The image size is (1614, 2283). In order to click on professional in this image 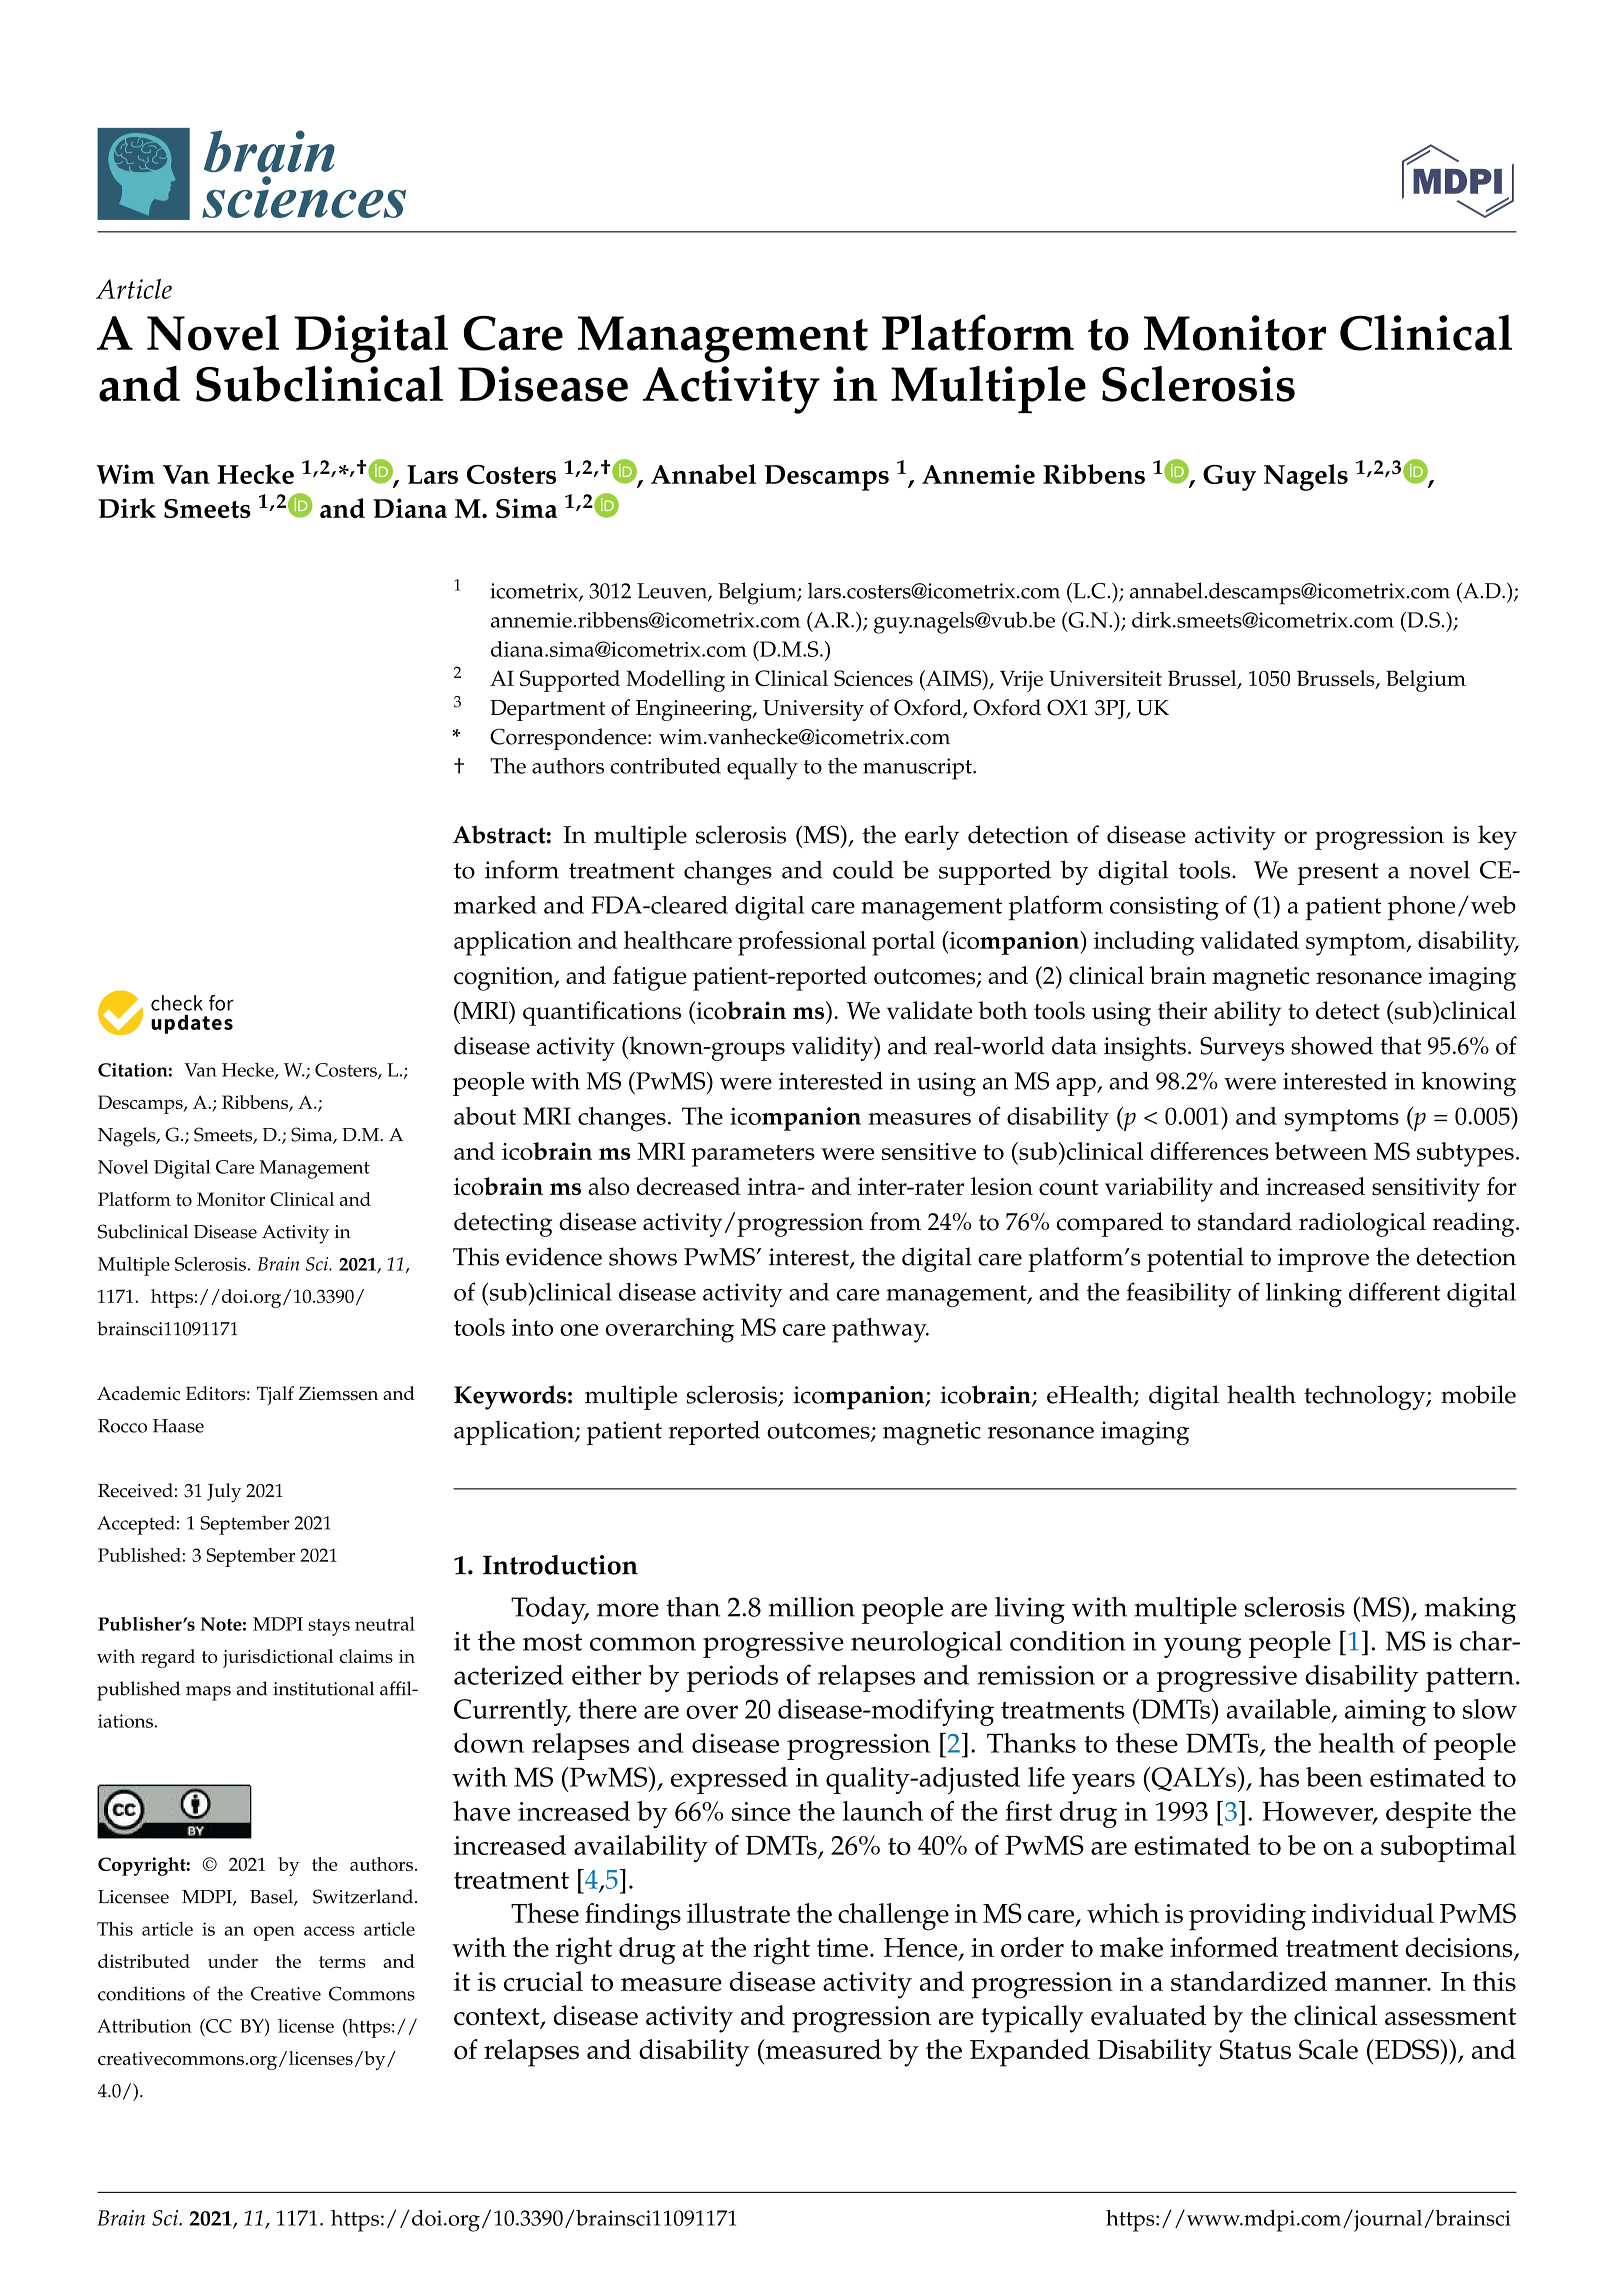, I will do `click(802, 943)`.
